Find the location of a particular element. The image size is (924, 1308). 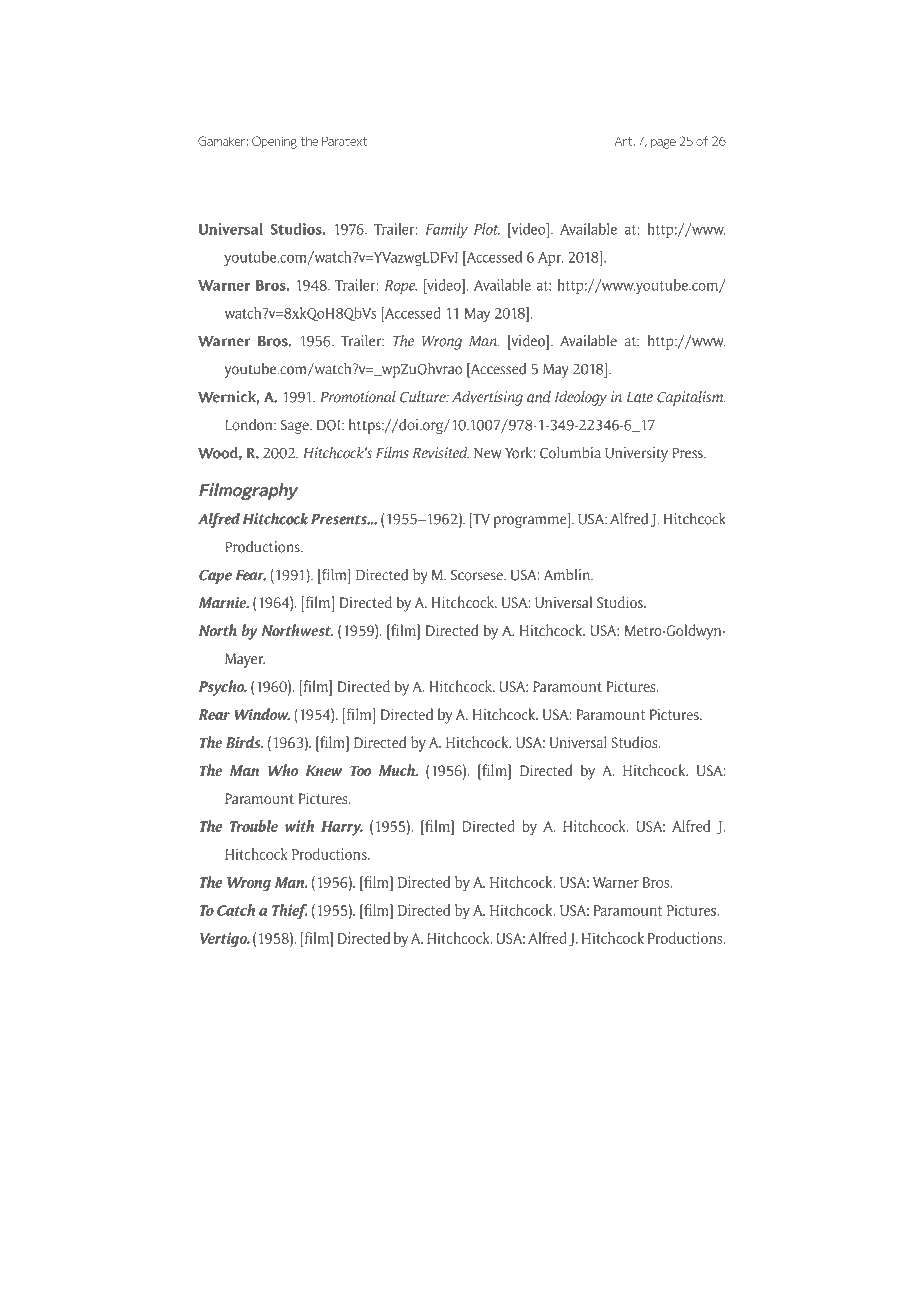

Scorsese is located at coordinates (478, 575).
